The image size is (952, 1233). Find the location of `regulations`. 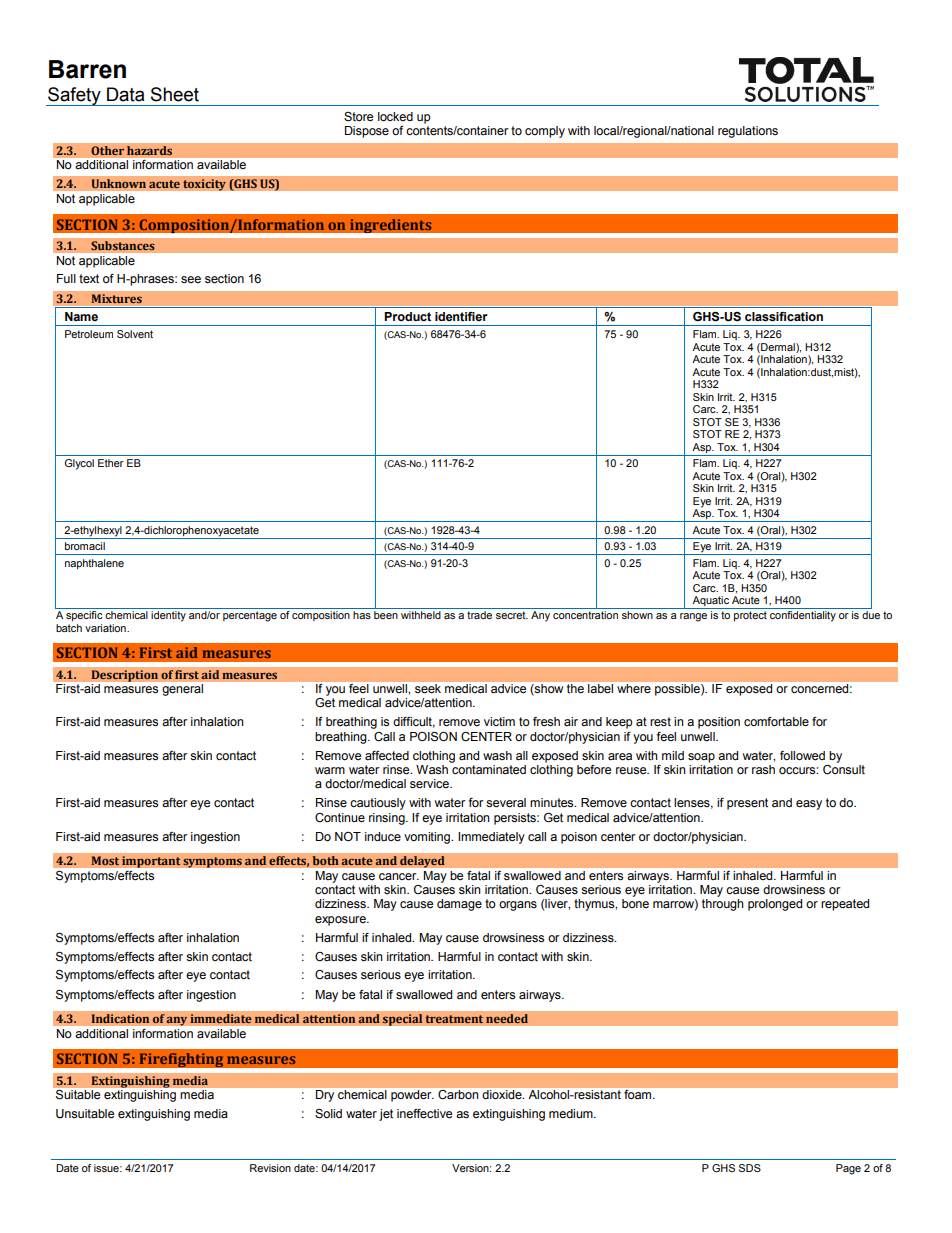

regulations is located at coordinates (748, 132).
